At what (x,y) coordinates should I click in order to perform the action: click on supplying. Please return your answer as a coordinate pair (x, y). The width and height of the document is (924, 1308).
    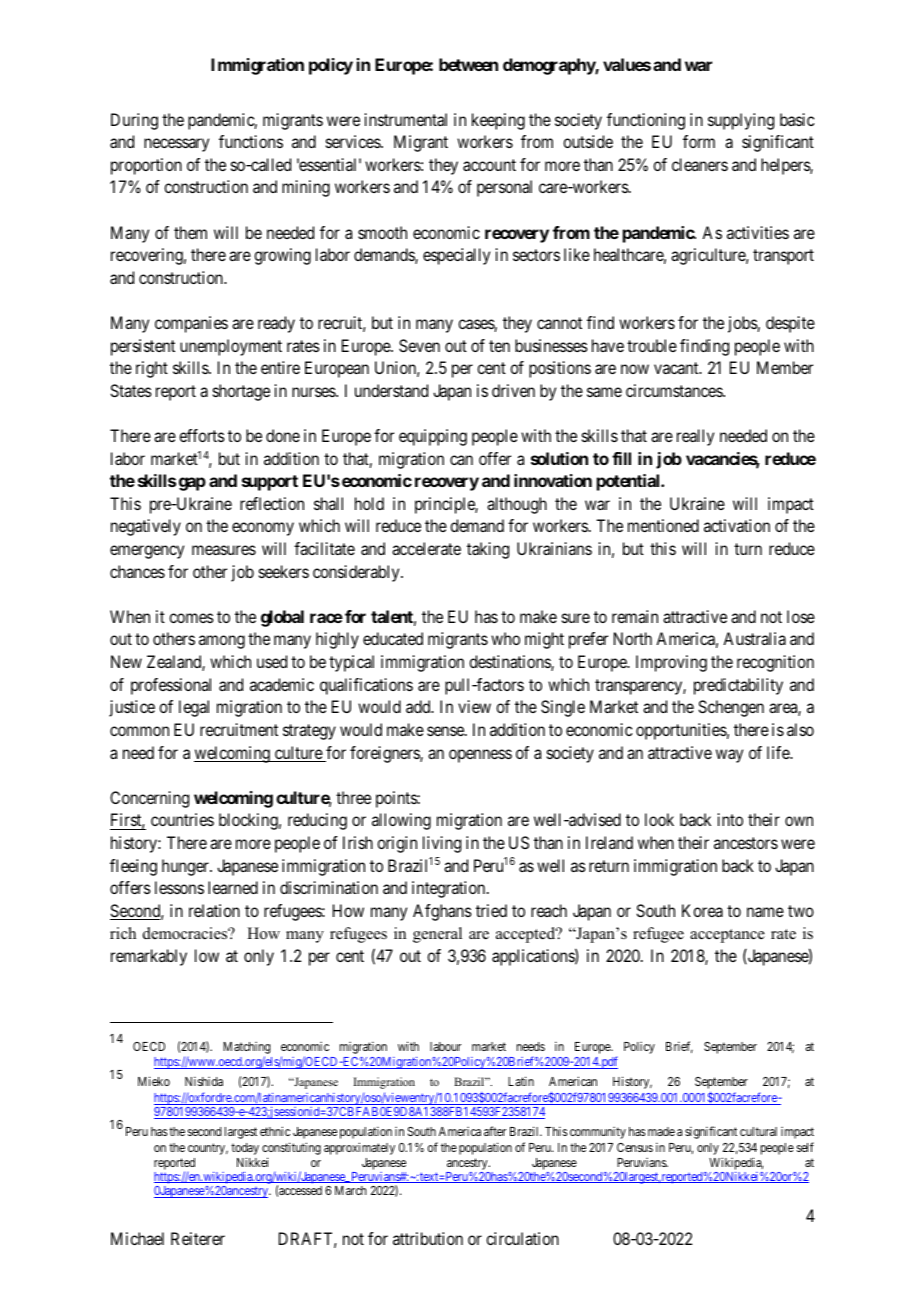
    Looking at the image, I should click on (741, 121).
